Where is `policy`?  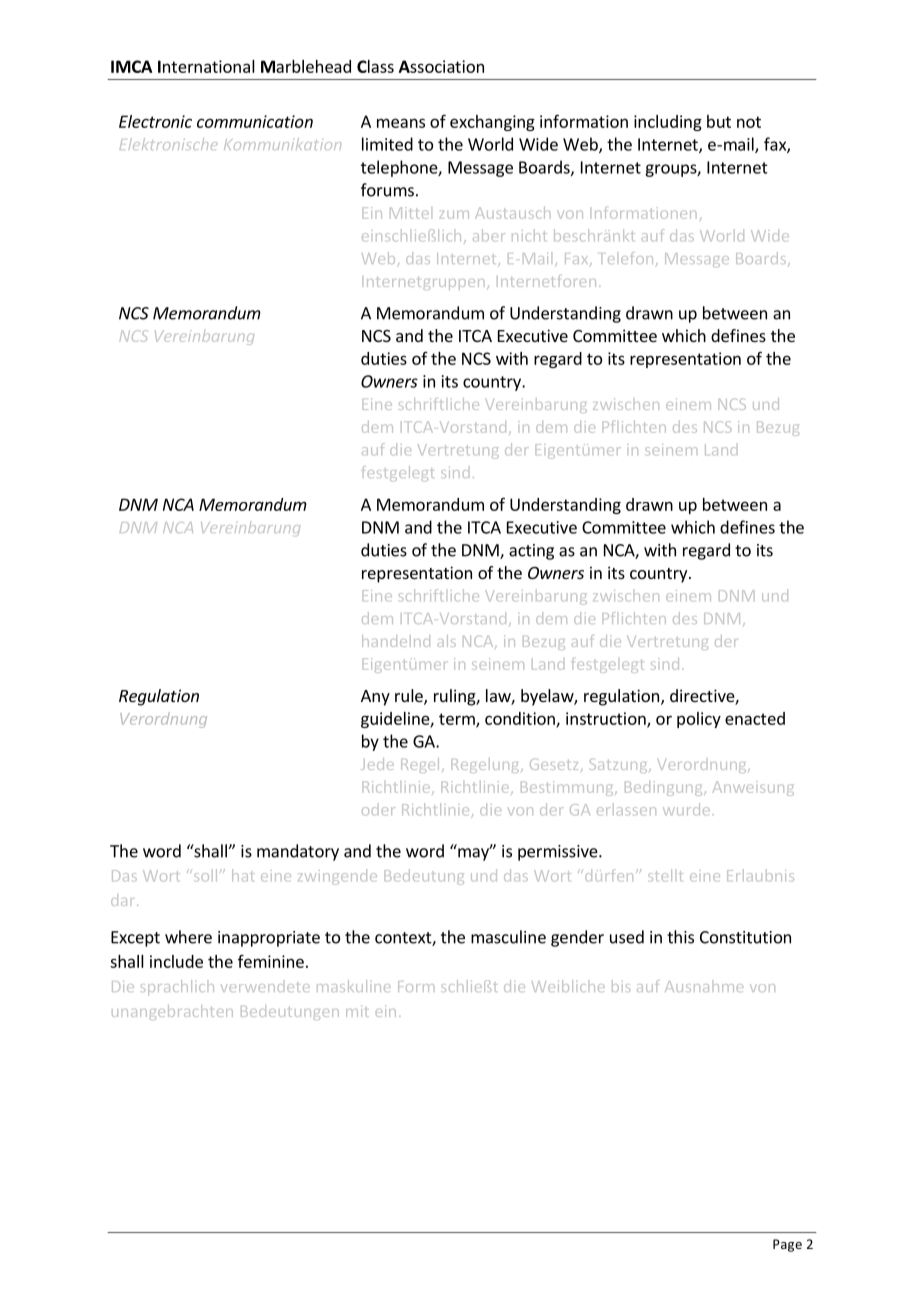 policy is located at coordinates (699, 720).
